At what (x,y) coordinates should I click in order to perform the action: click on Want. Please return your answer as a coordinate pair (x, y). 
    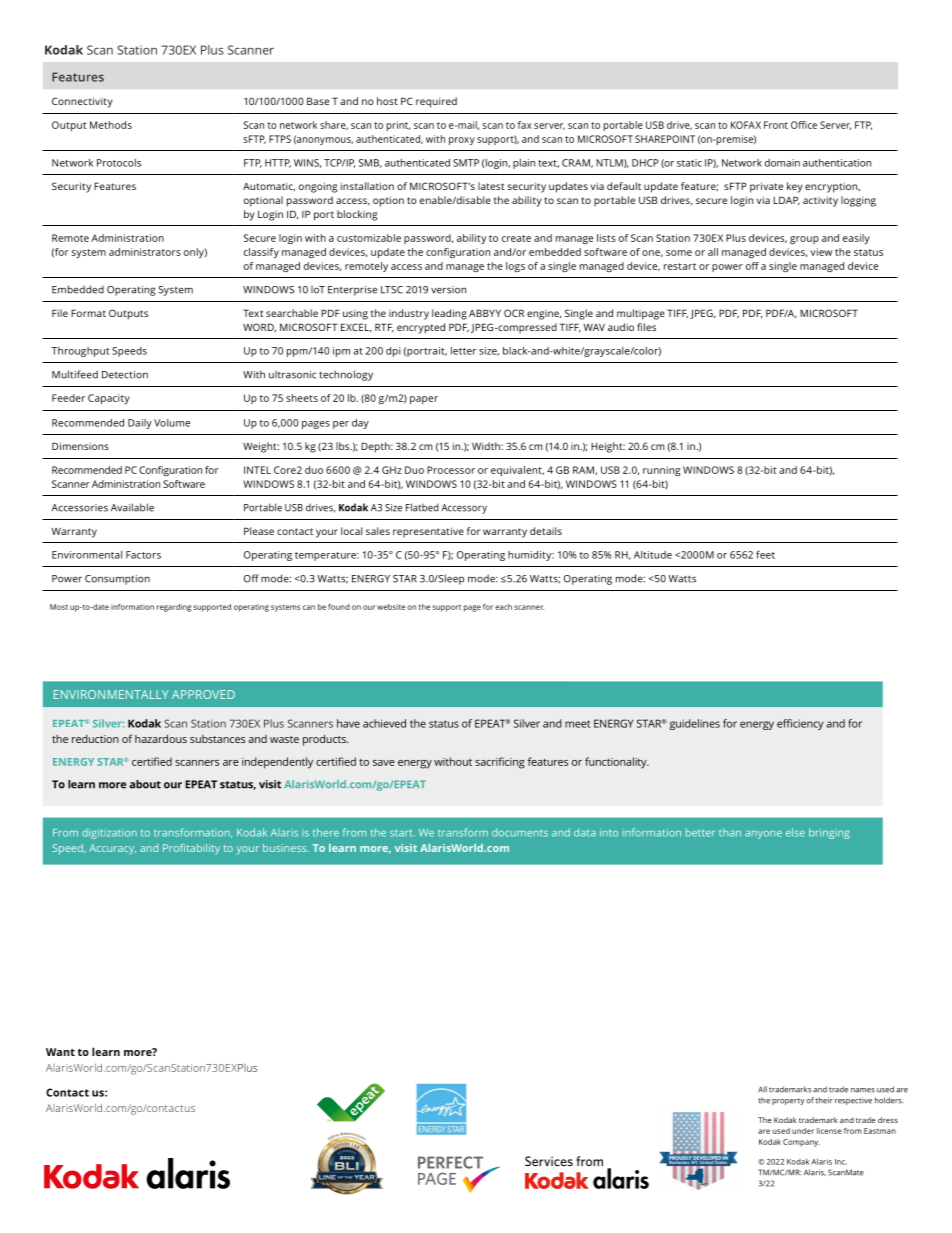
    Looking at the image, I should click on (60, 1052).
